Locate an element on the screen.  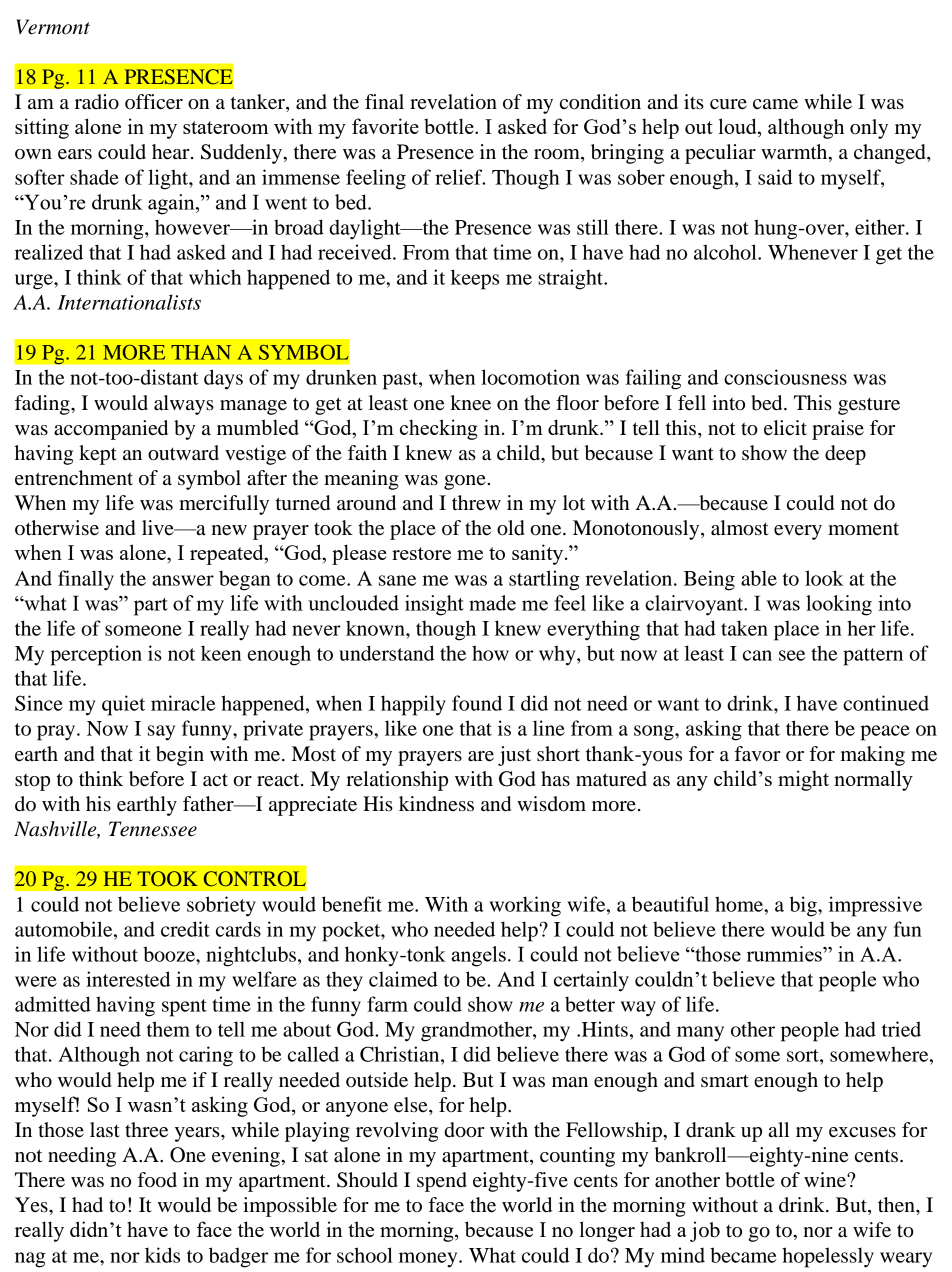
cure is located at coordinates (728, 104).
